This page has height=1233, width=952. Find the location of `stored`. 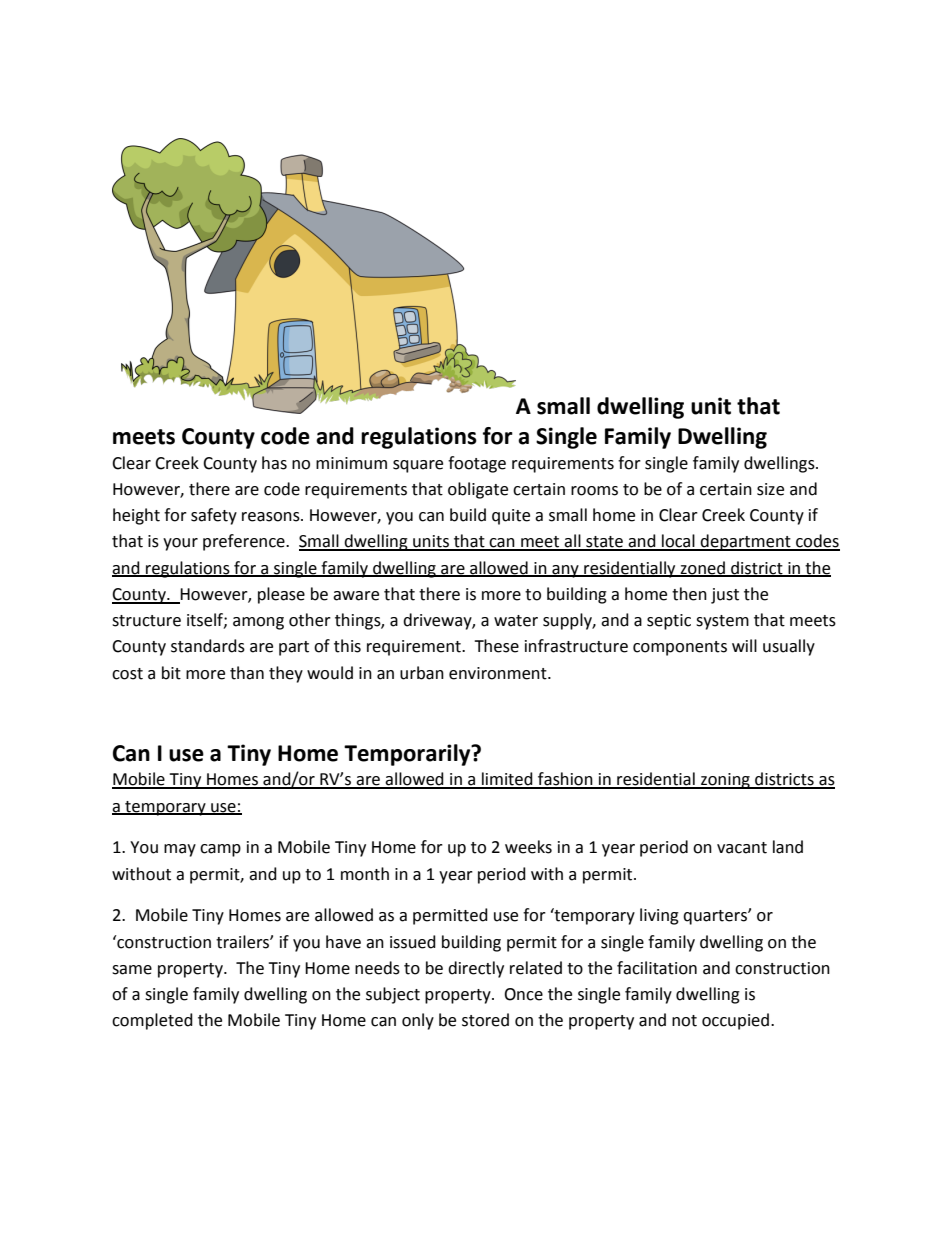

stored is located at coordinates (485, 1020).
